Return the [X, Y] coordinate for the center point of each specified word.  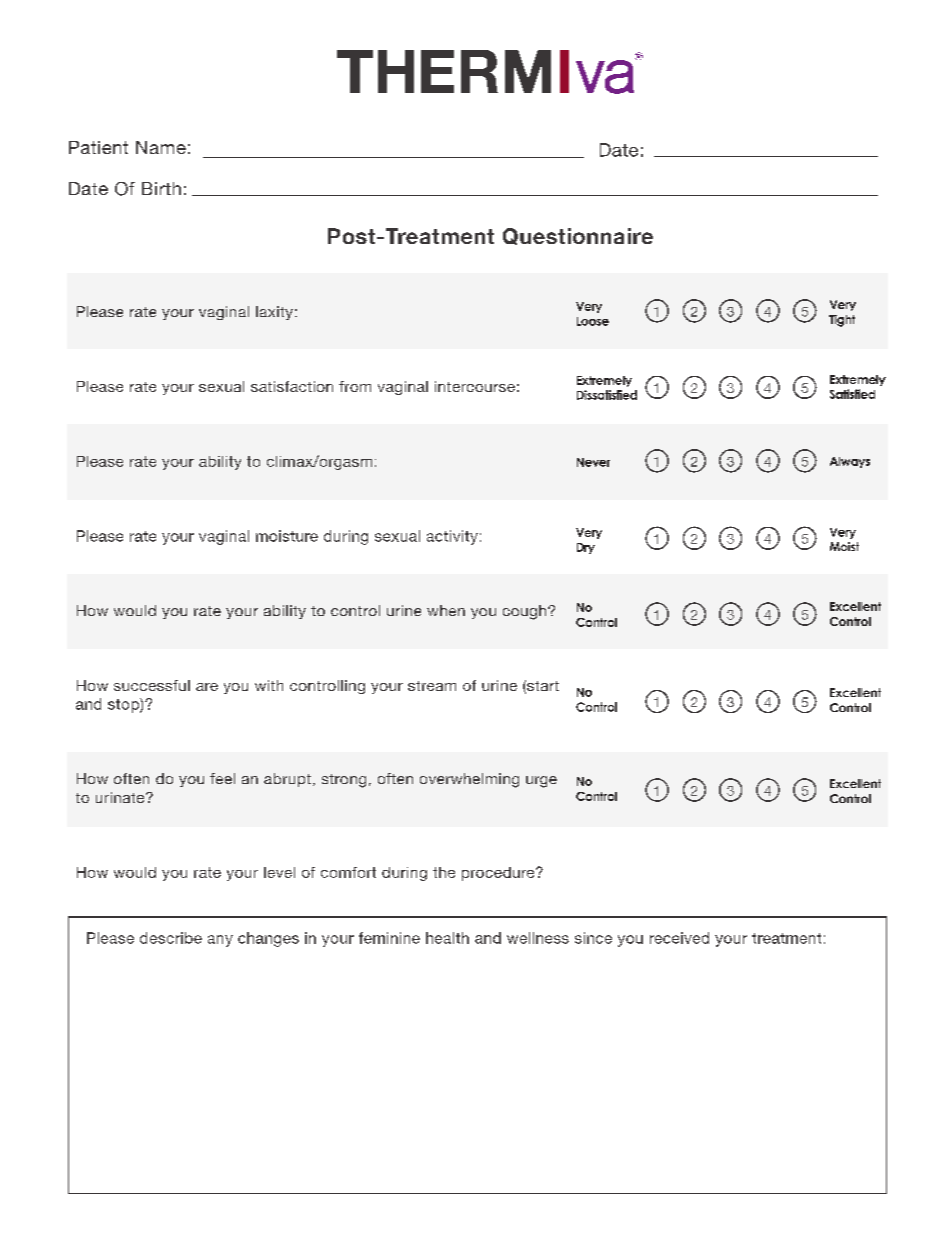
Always [850, 462]
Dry [586, 548]
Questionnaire [578, 236]
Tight [842, 321]
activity [452, 537]
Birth [161, 188]
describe [171, 938]
